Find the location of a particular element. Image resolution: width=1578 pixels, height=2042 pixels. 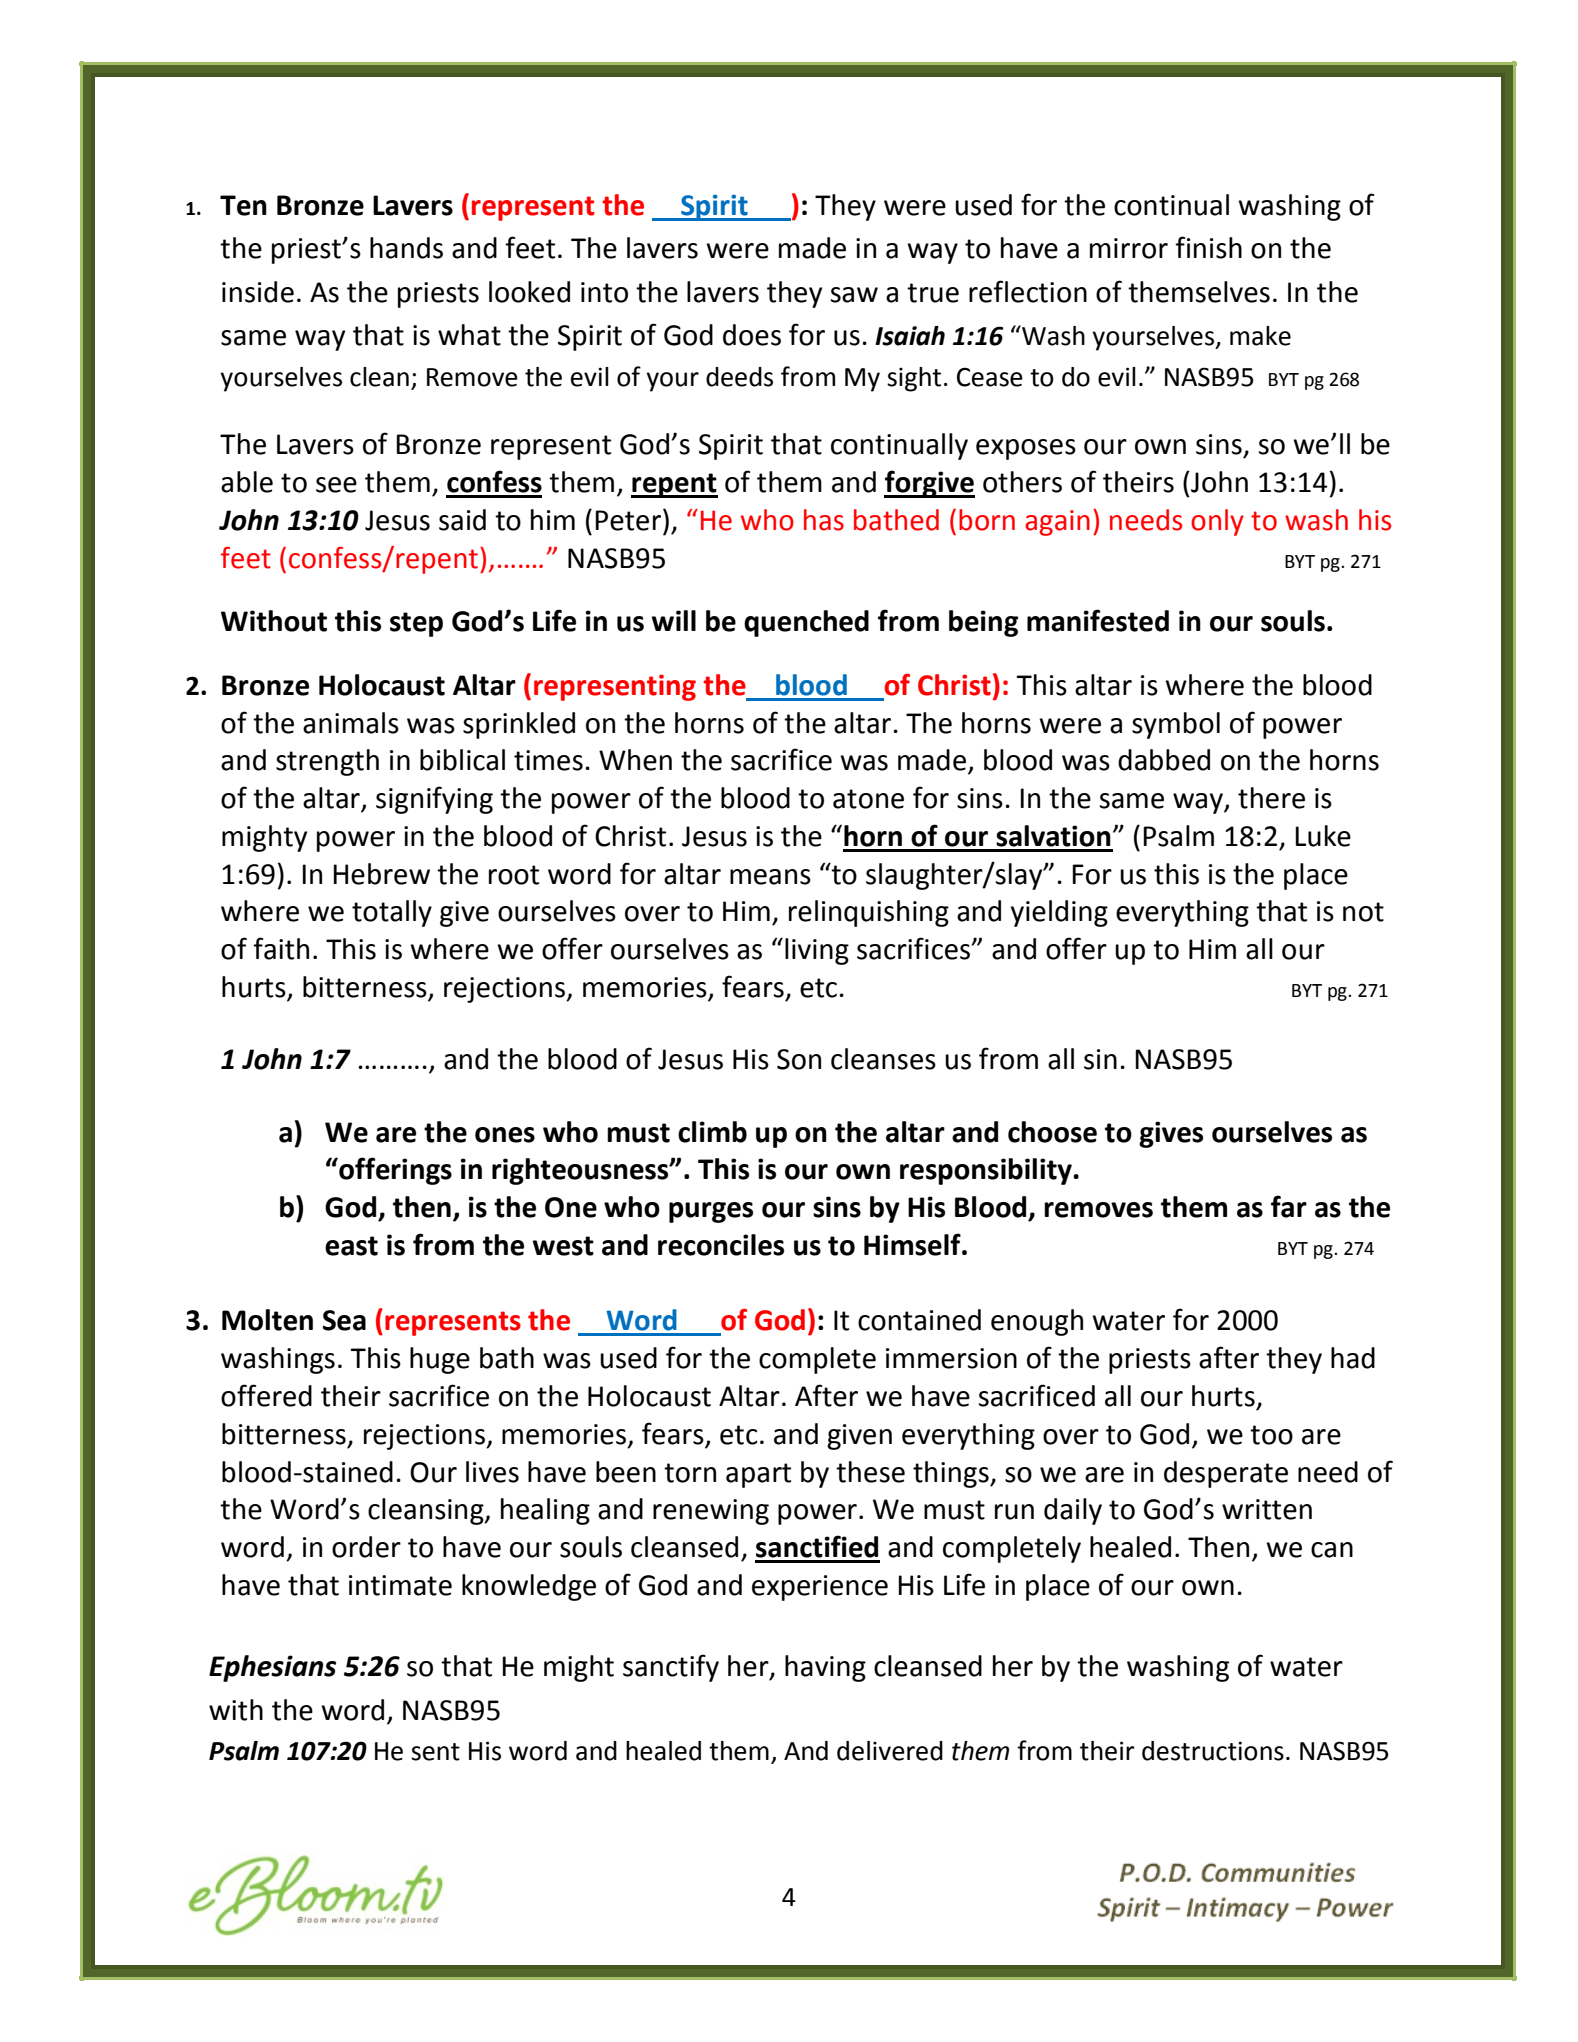

living is located at coordinates (817, 951).
